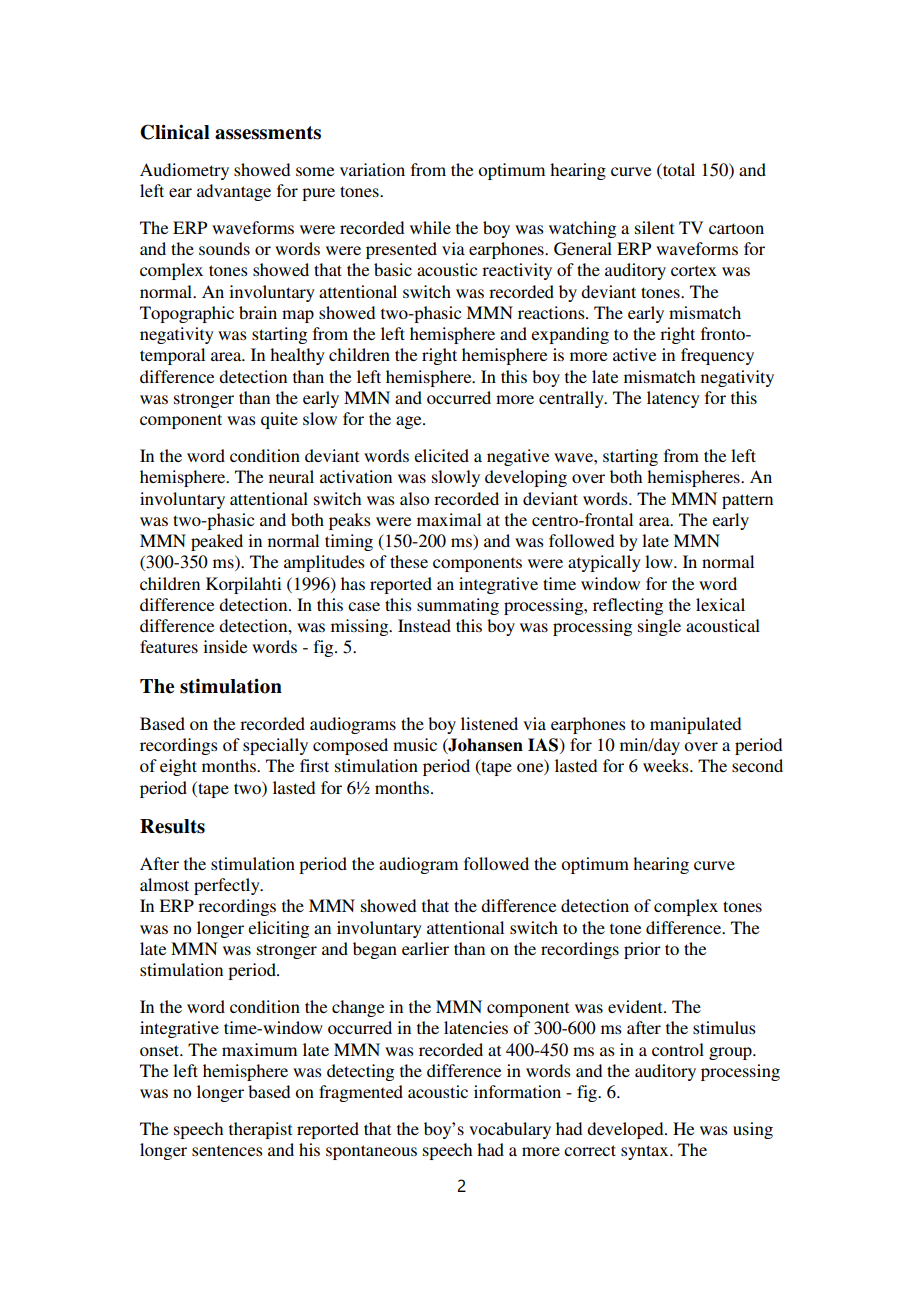  Describe the element at coordinates (678, 169) in the document. I see `total` at that location.
